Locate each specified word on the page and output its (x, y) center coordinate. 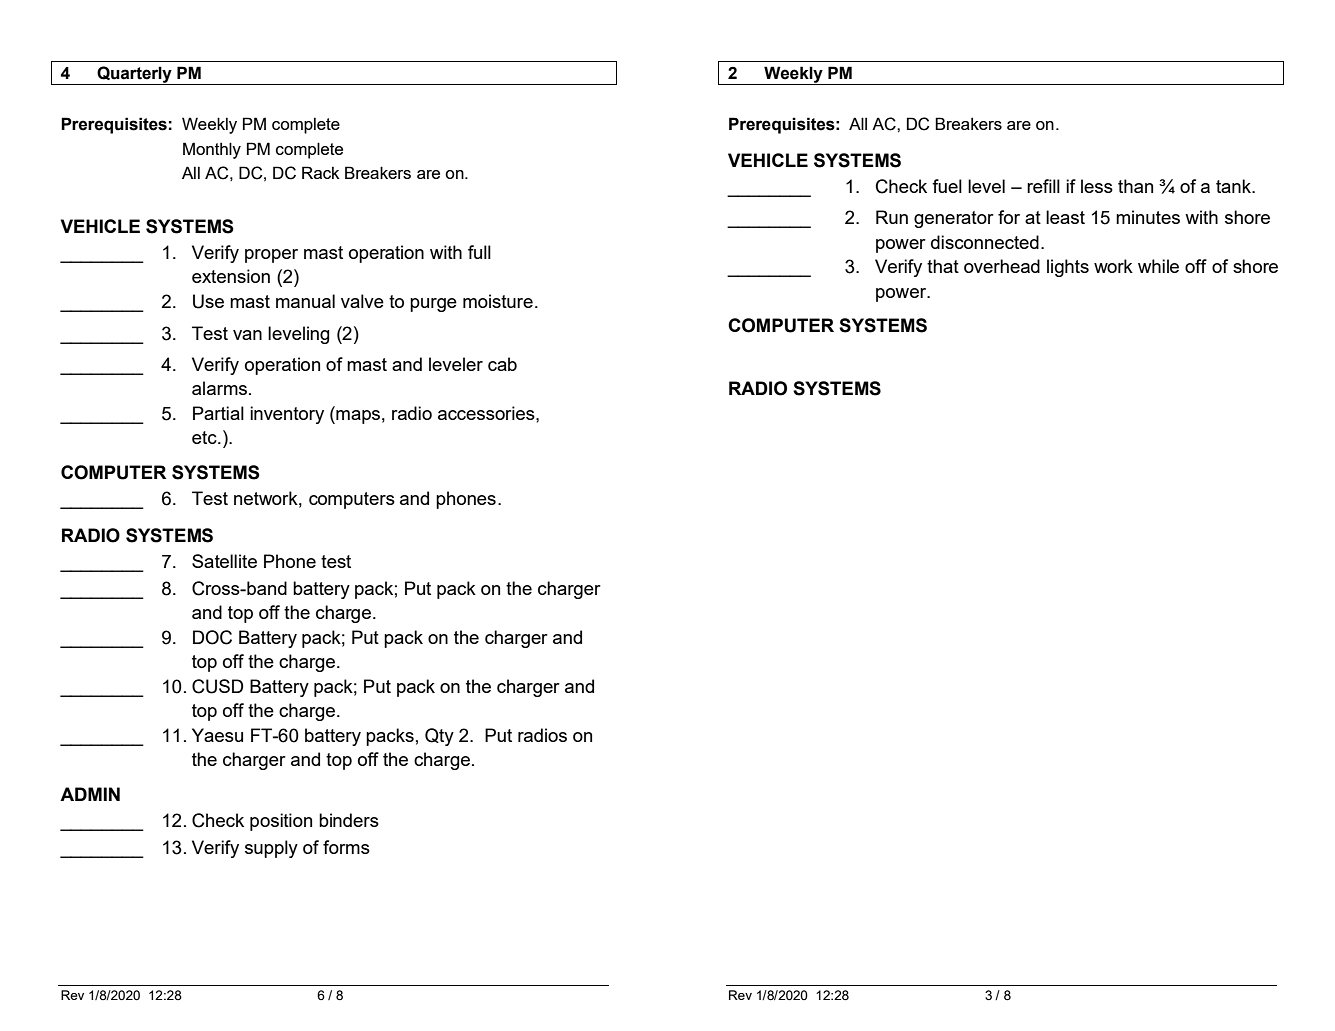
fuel (947, 186)
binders (349, 820)
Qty (439, 737)
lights (1068, 268)
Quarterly (134, 75)
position (281, 822)
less (1097, 186)
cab (502, 364)
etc (205, 437)
